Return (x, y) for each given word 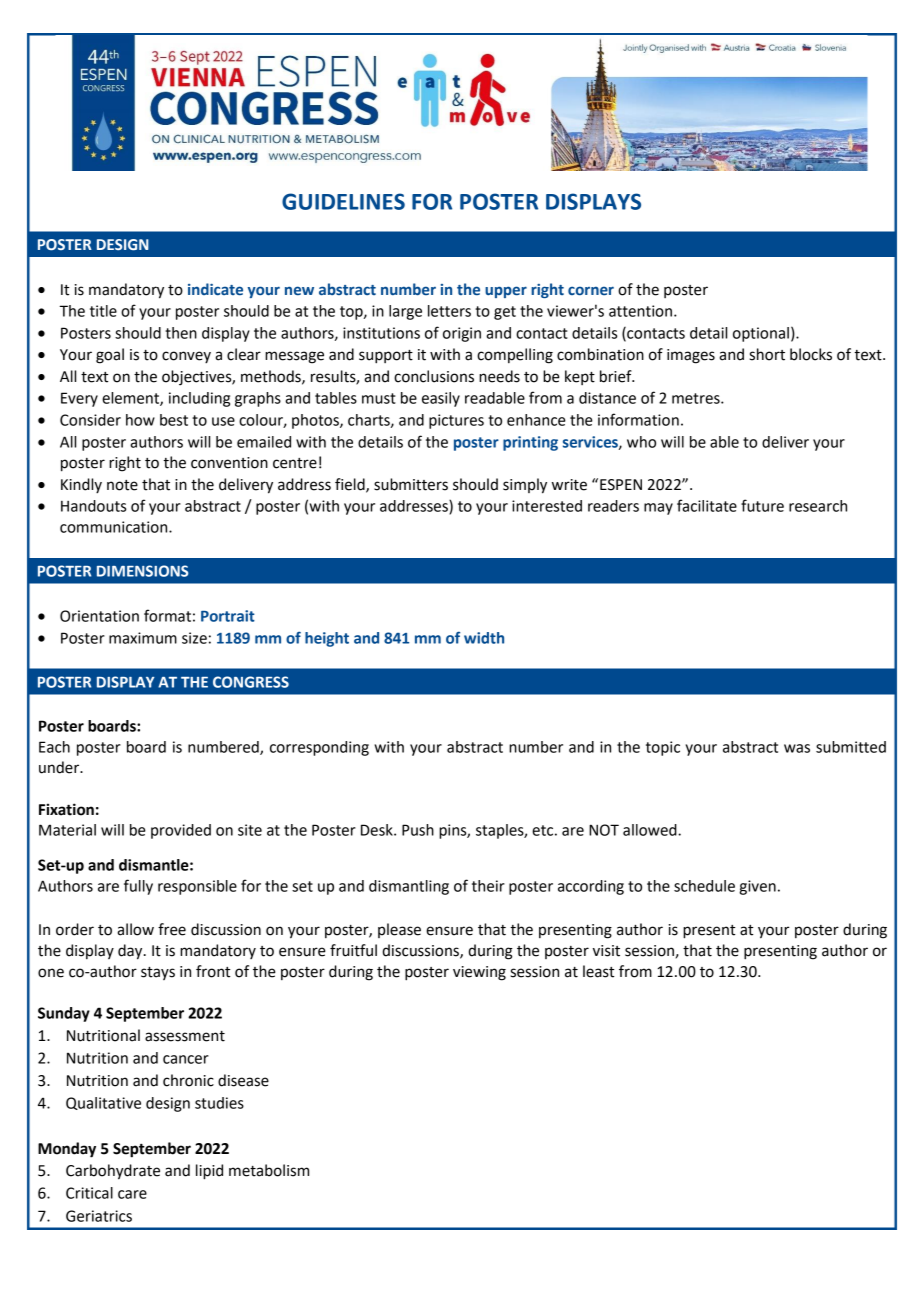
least (598, 971)
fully (138, 887)
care (132, 1194)
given (757, 887)
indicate (215, 289)
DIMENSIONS (142, 571)
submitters (411, 484)
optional (761, 334)
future (762, 505)
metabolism (269, 1170)
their (488, 886)
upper (506, 292)
